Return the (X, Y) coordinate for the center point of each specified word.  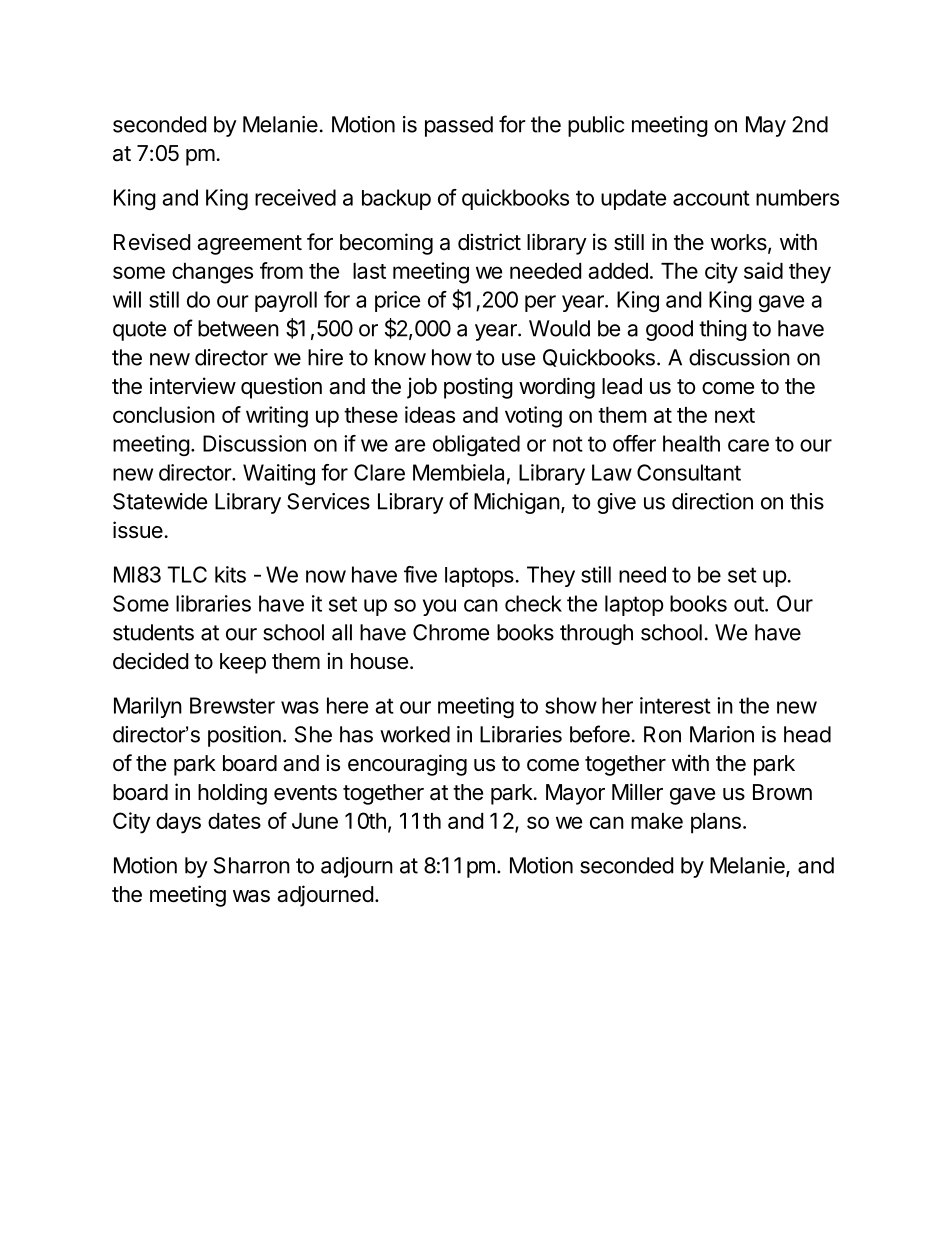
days (178, 823)
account (711, 198)
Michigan (517, 503)
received (295, 197)
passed (459, 126)
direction (712, 501)
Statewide (160, 501)
